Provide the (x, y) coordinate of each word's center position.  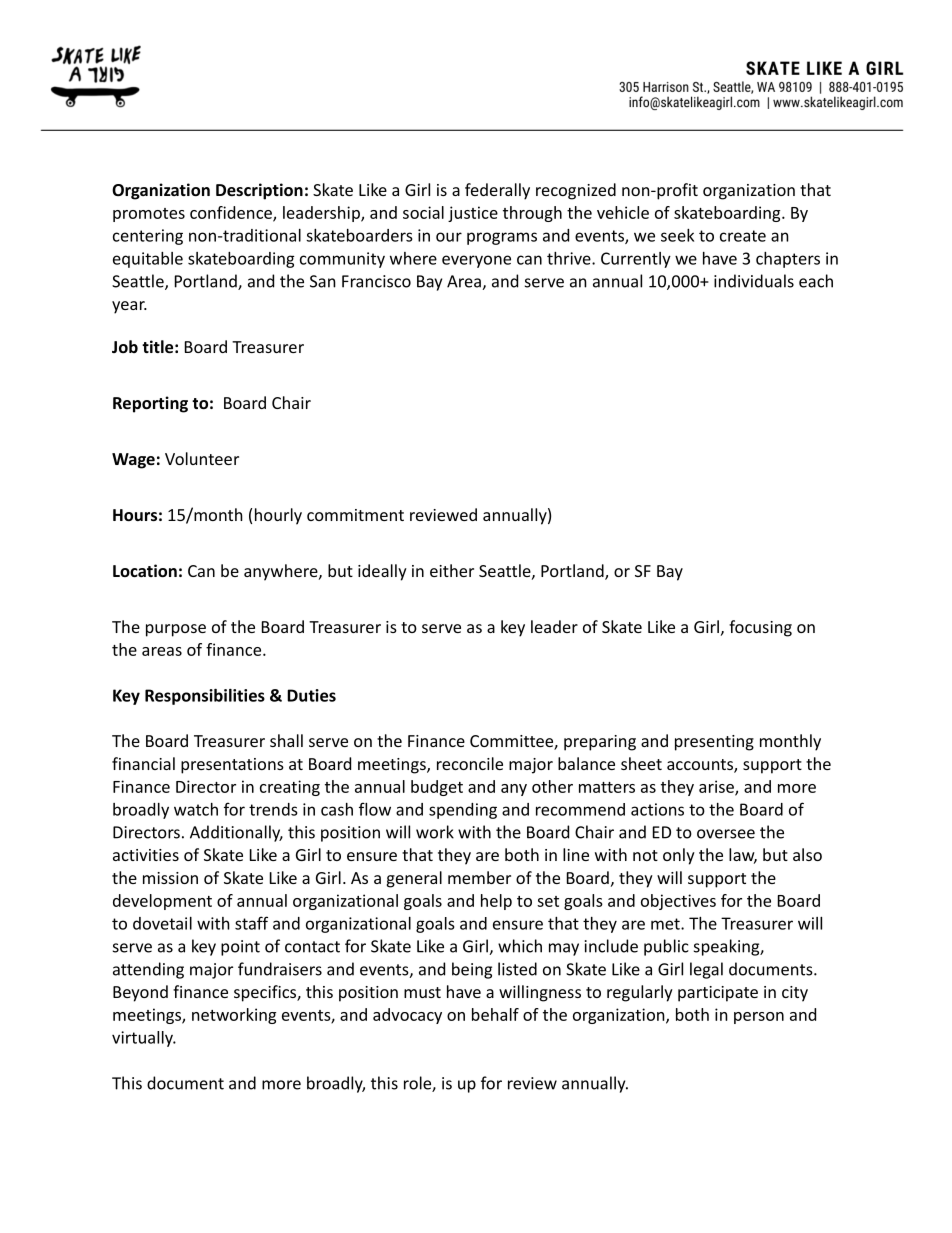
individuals (754, 281)
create (743, 236)
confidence (232, 213)
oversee (726, 834)
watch (196, 809)
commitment (355, 515)
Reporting (150, 404)
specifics (266, 993)
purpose (176, 630)
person (759, 1018)
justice (473, 214)
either (452, 570)
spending (463, 811)
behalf (495, 1014)
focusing (760, 628)
